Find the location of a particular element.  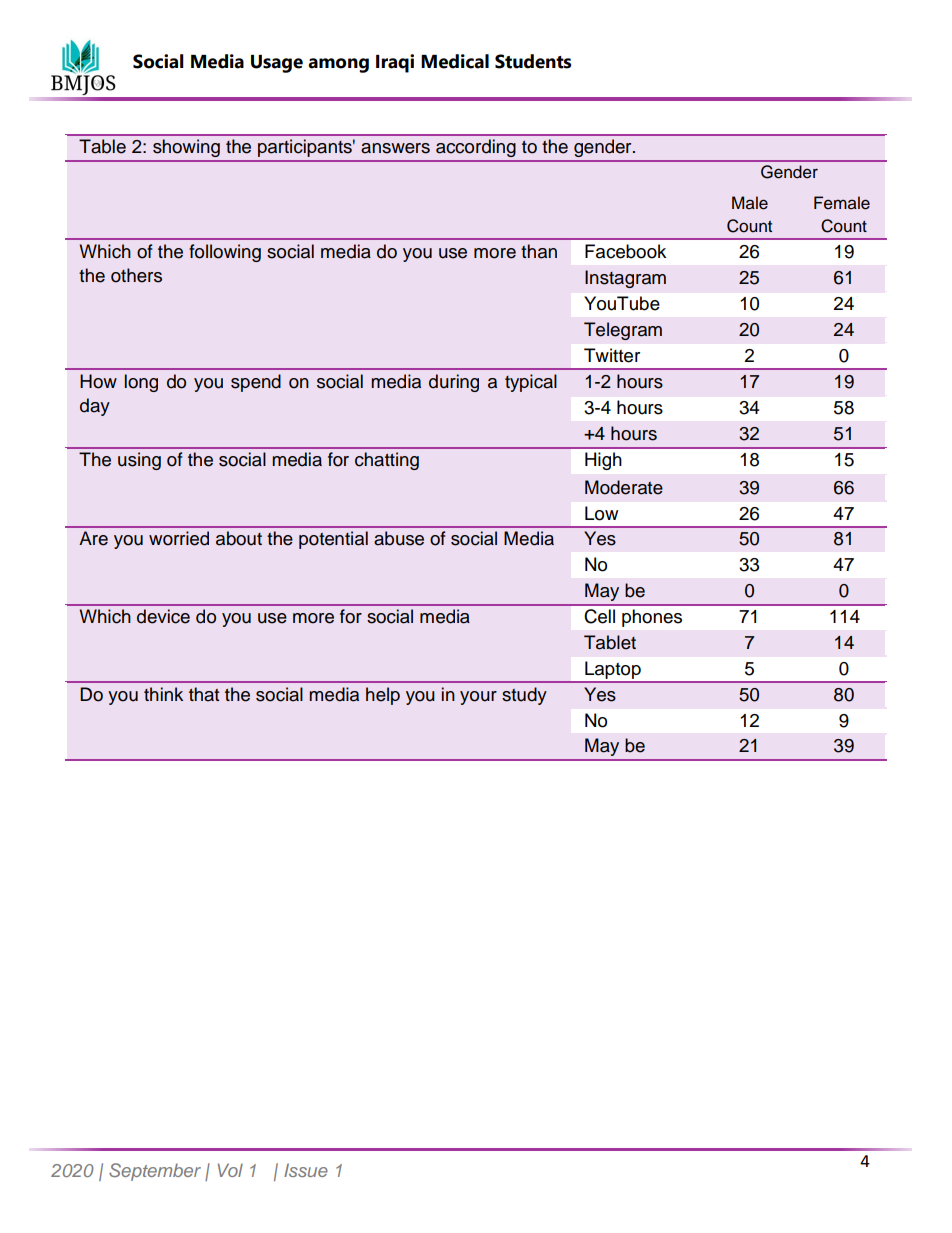

device is located at coordinates (163, 616).
